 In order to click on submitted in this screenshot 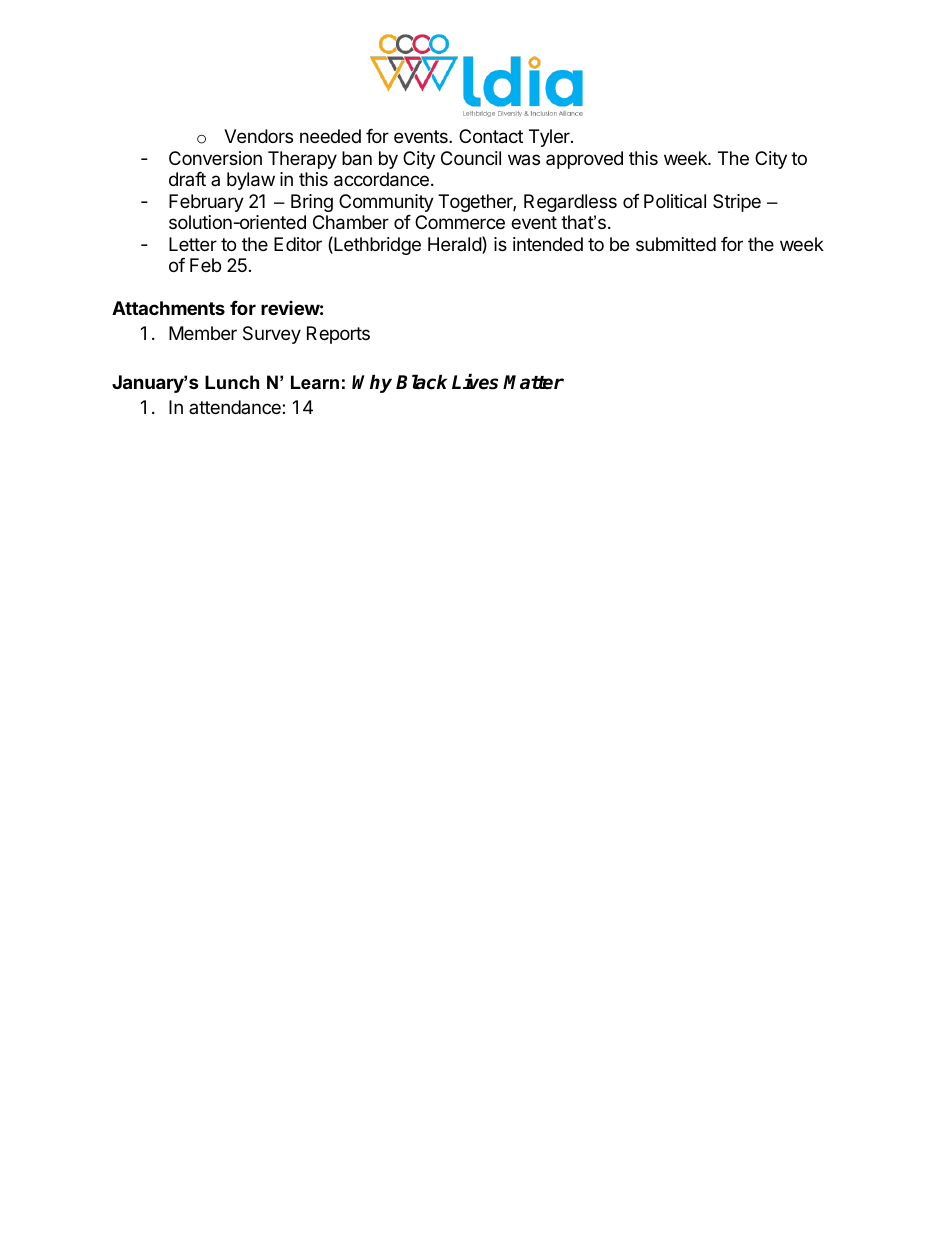, I will do `click(676, 244)`.
